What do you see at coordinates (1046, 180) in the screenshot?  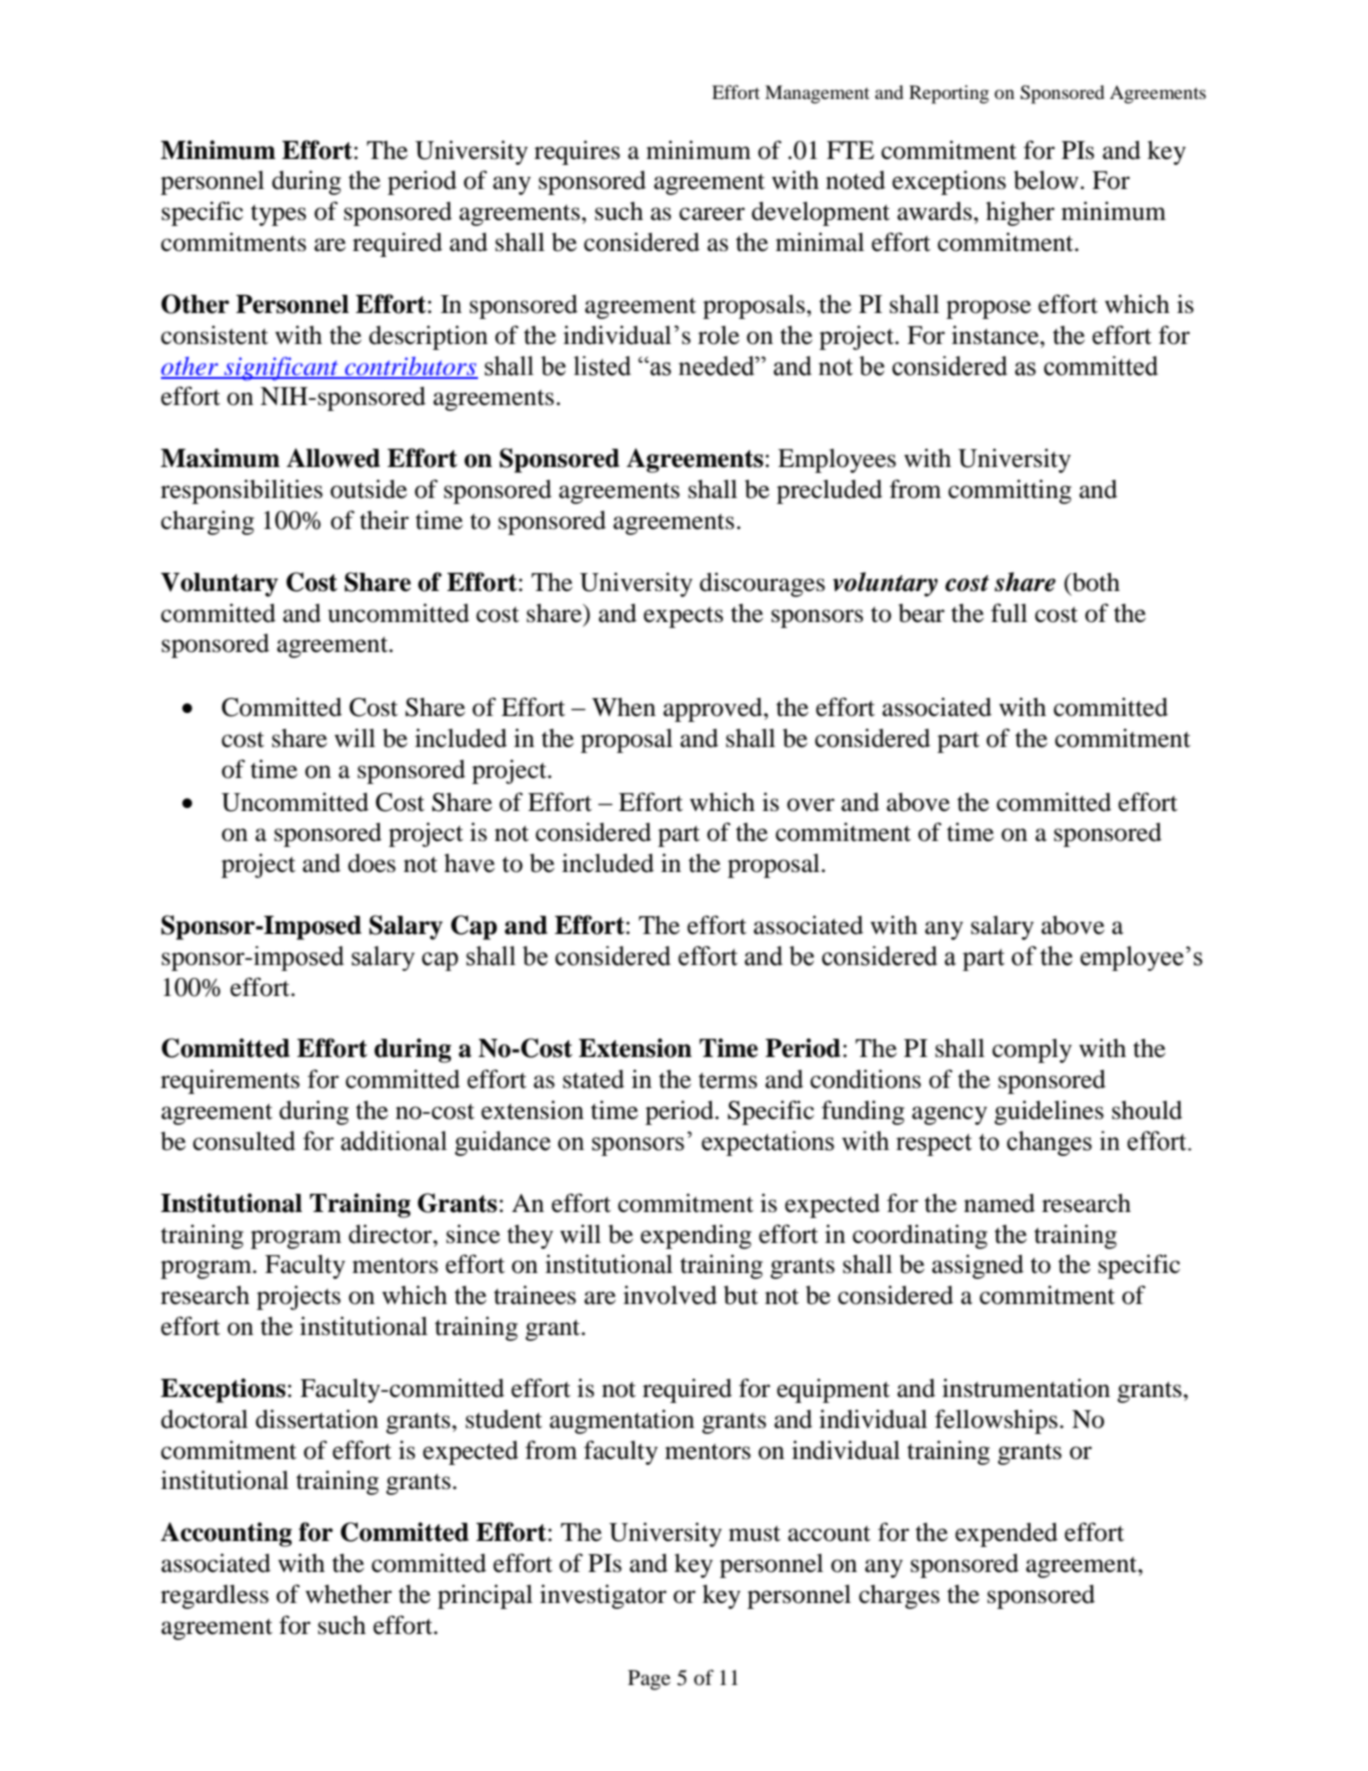 I see `below` at bounding box center [1046, 180].
